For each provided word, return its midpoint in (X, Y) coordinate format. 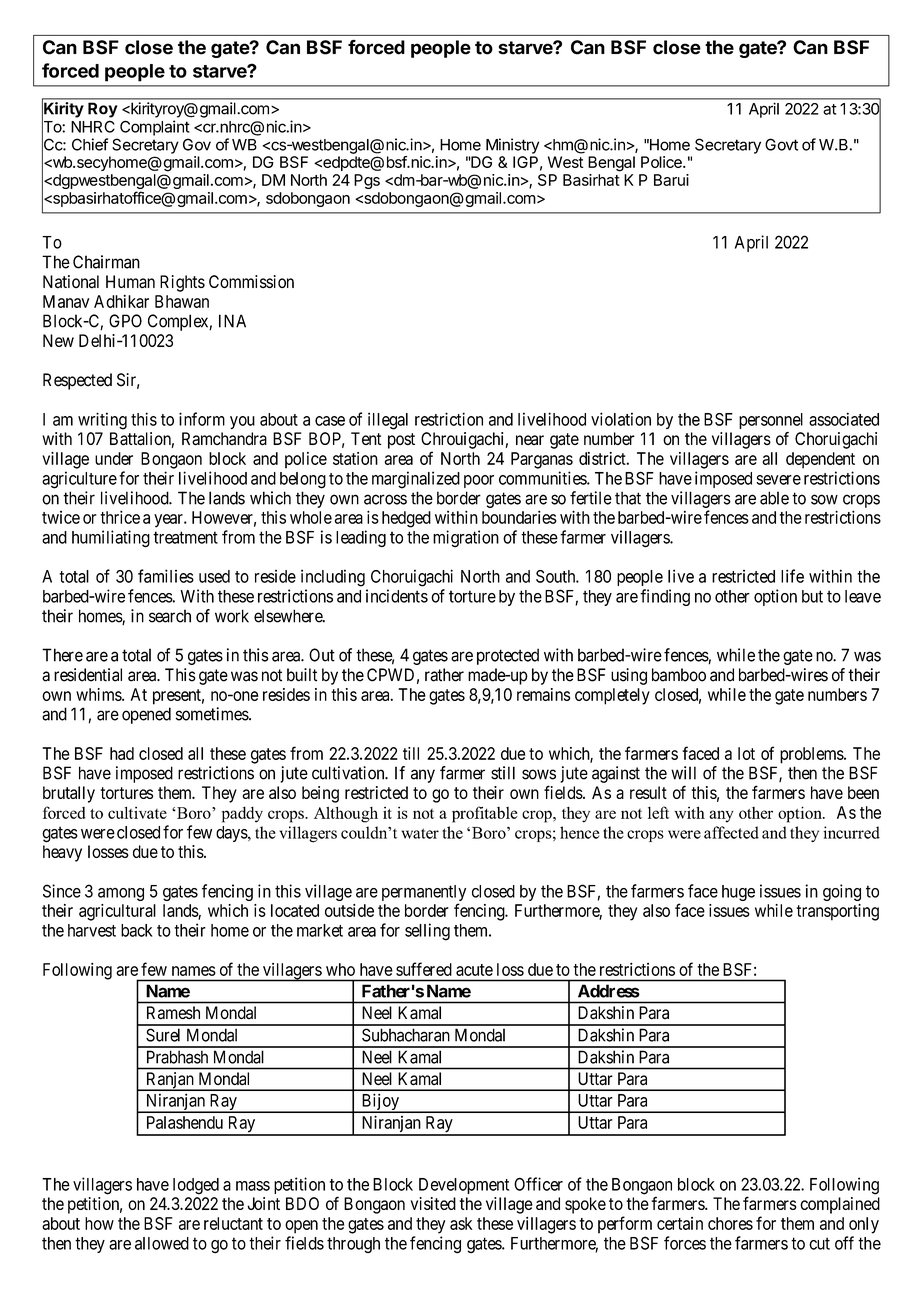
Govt (781, 144)
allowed (162, 1243)
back (137, 930)
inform (202, 419)
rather (444, 675)
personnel (771, 421)
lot (746, 753)
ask (461, 1223)
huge (738, 893)
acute (474, 970)
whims (99, 694)
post (401, 441)
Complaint (155, 128)
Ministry (512, 146)
